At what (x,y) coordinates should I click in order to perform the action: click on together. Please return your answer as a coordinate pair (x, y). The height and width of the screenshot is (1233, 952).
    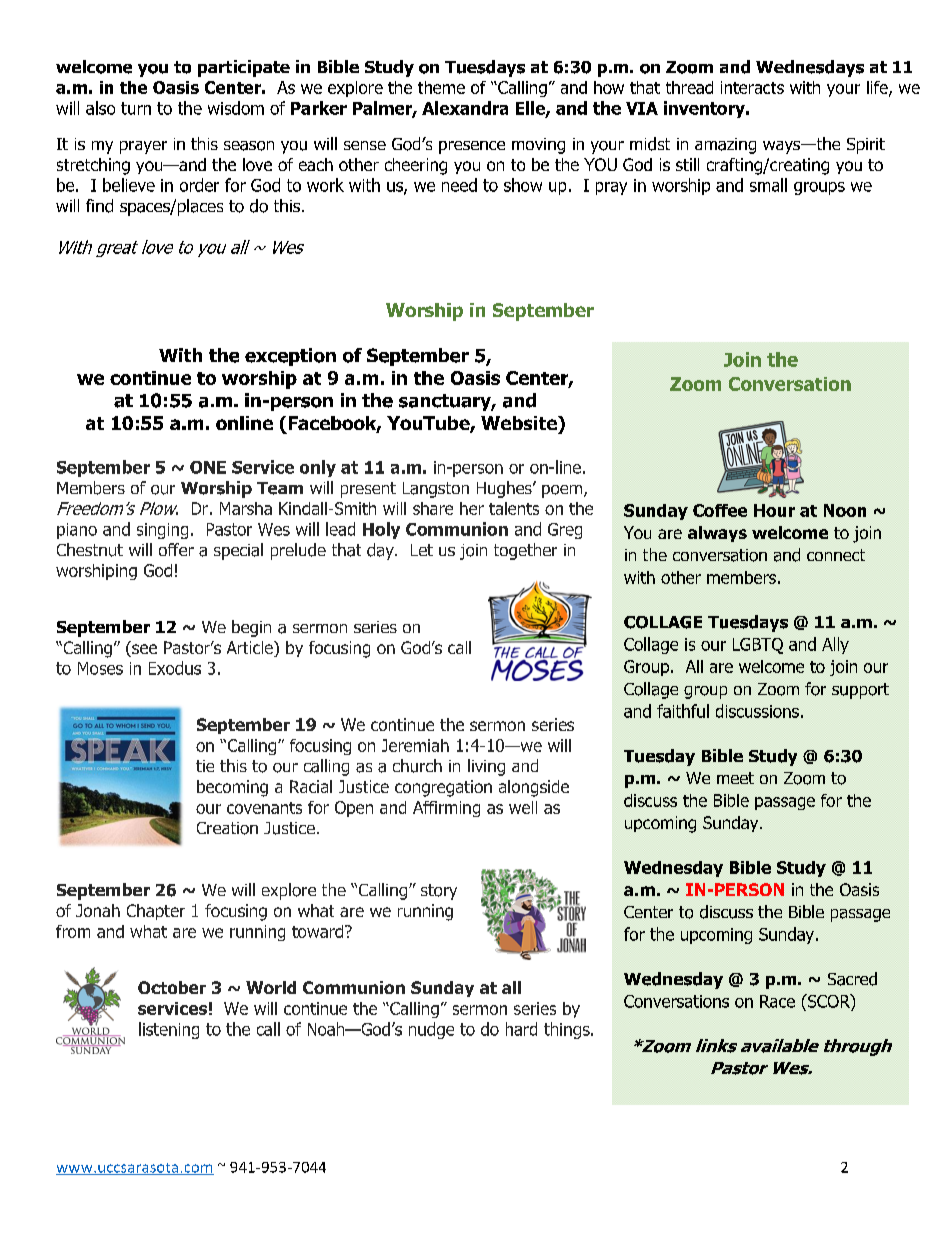
    Looking at the image, I should click on (525, 551).
